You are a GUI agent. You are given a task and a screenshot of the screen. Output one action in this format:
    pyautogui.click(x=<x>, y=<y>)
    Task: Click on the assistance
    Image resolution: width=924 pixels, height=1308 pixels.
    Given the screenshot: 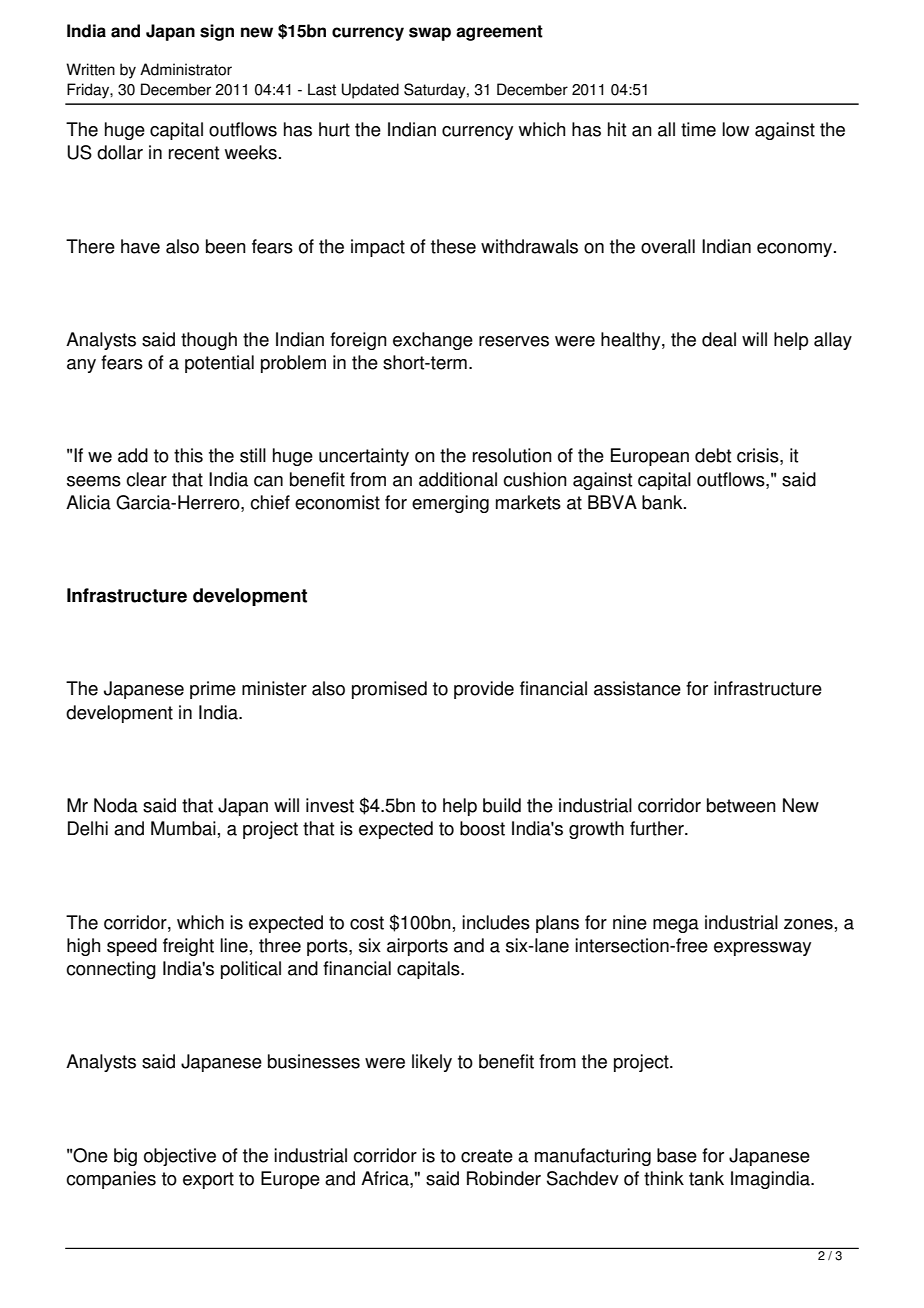 What is the action you would take?
    pyautogui.click(x=637, y=688)
